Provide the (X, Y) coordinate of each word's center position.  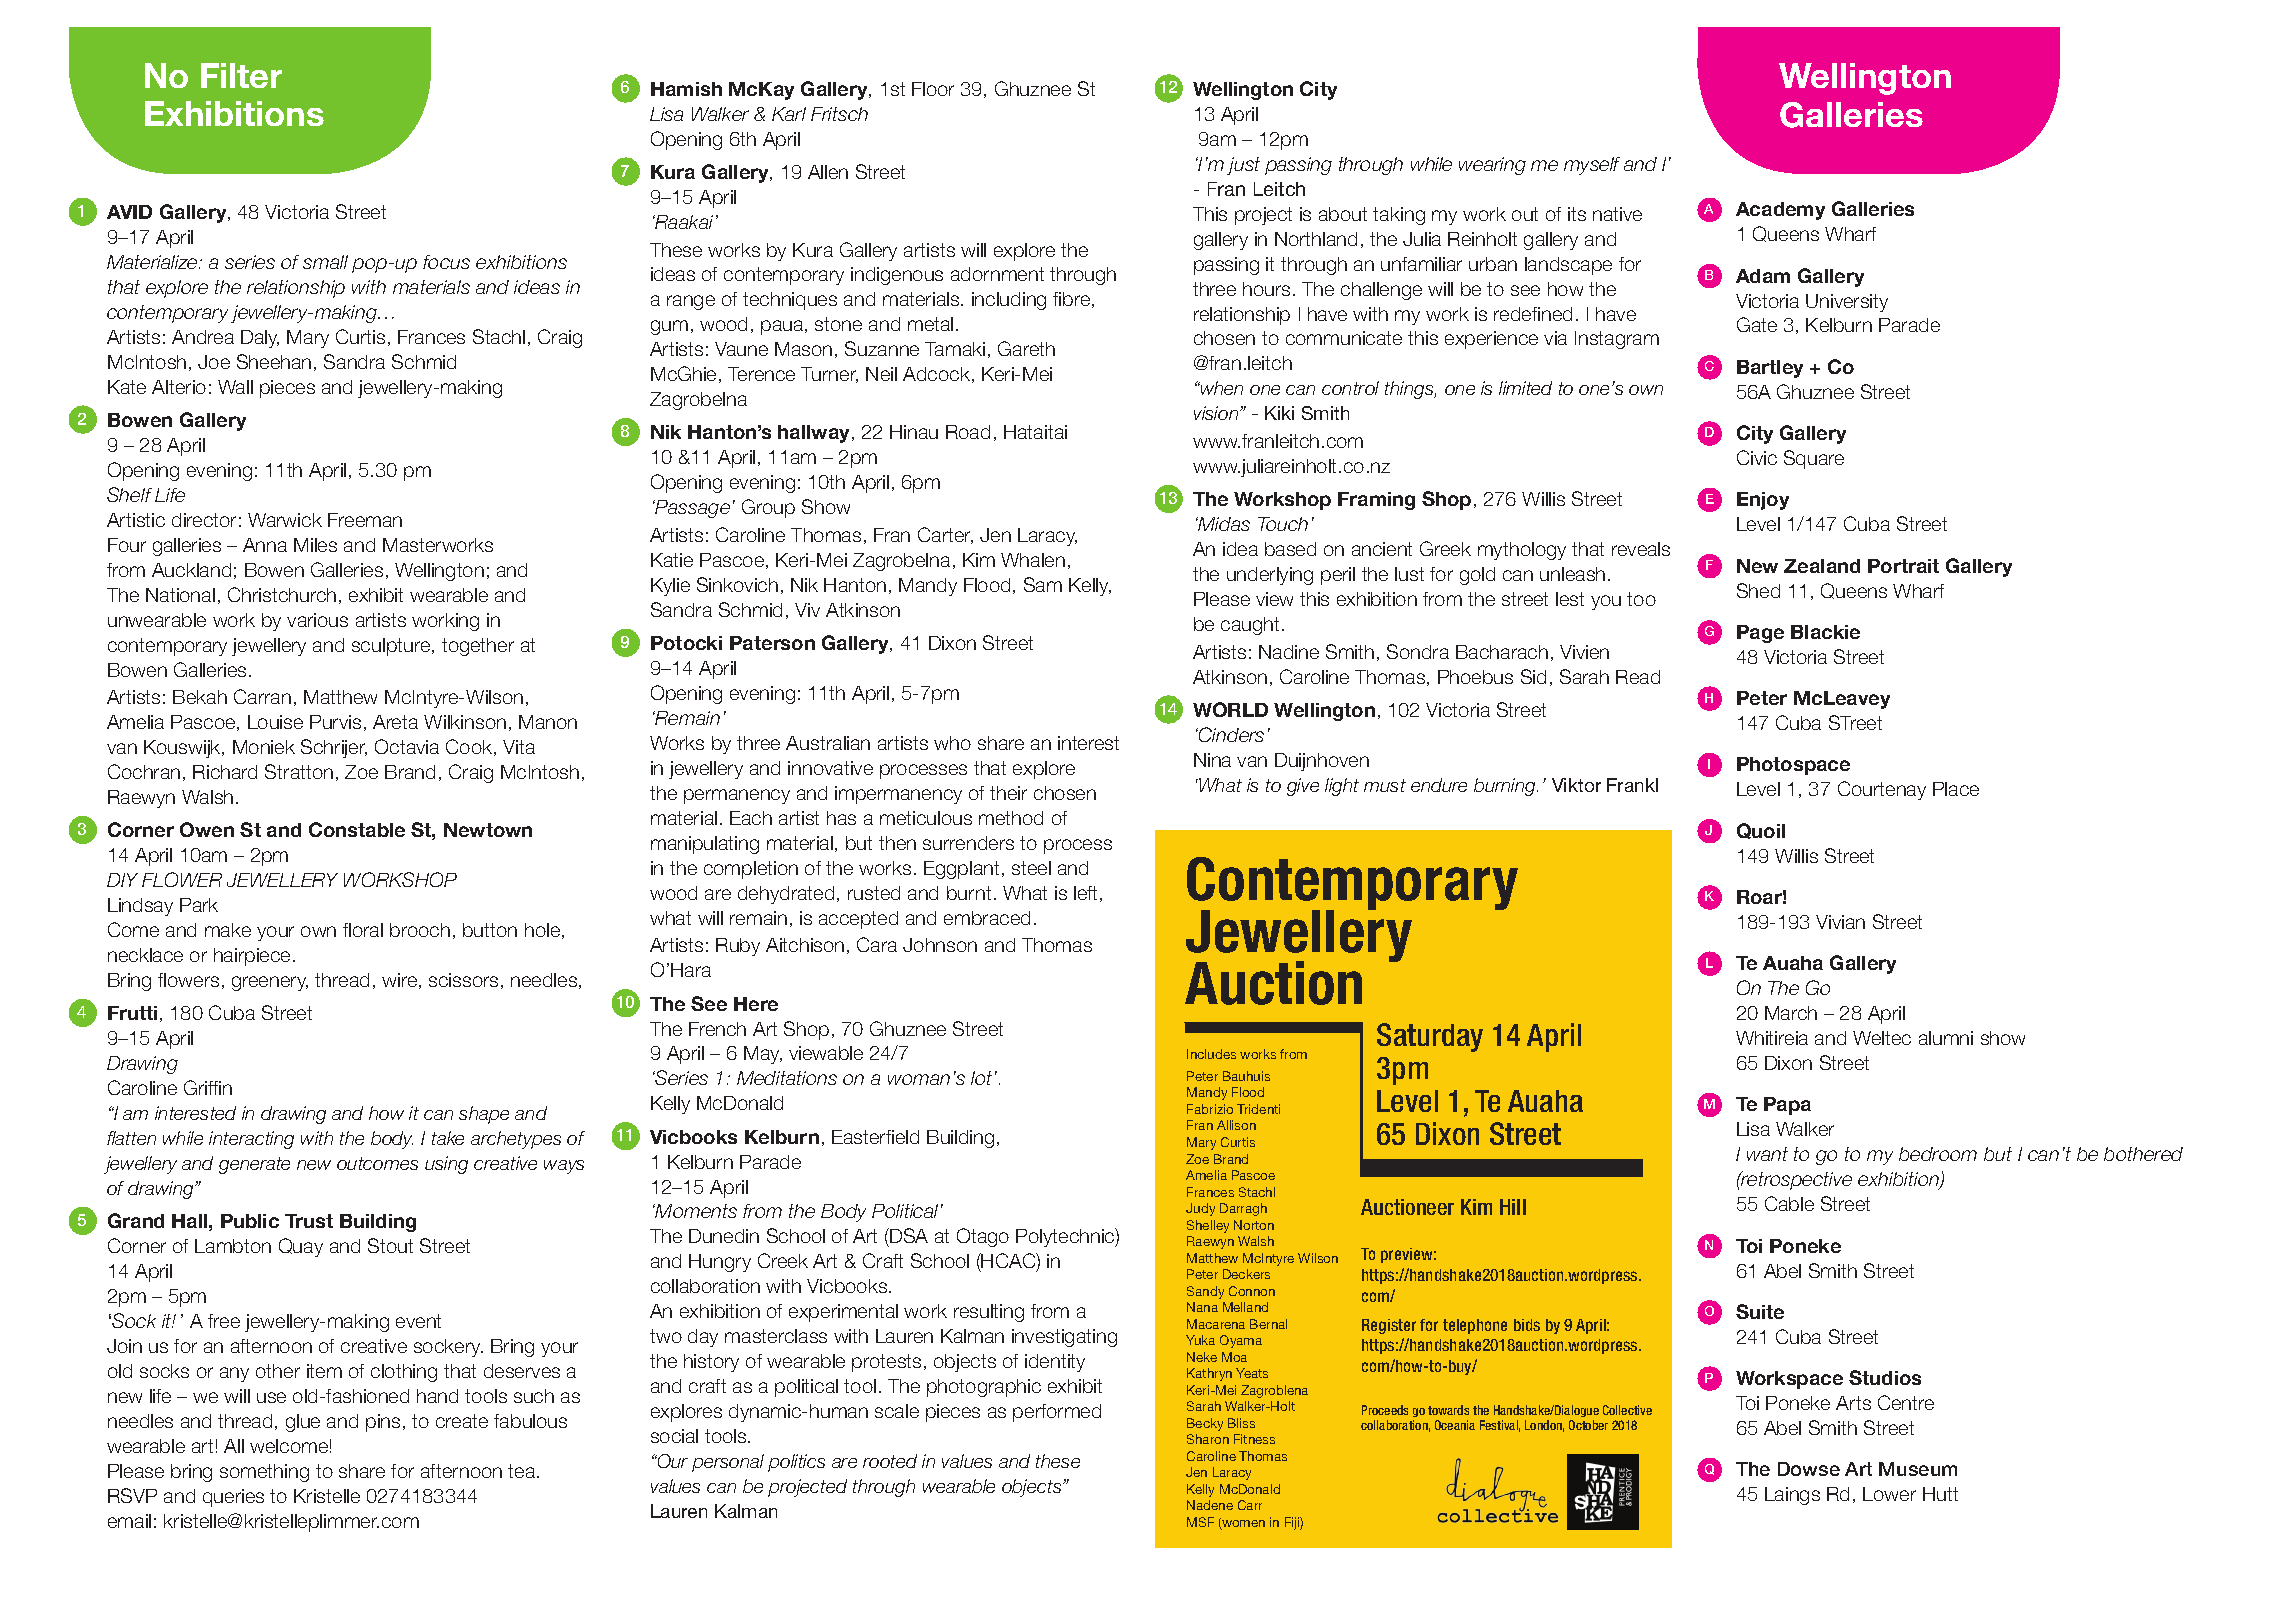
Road (968, 432)
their (1008, 793)
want (1767, 1154)
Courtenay (1882, 790)
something (264, 1473)
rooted (890, 1461)
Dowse (1809, 1469)
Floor (933, 89)
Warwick (285, 520)
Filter (241, 75)
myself (1592, 166)
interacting (251, 1140)
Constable (357, 829)
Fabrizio (1210, 1109)
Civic (1757, 457)
